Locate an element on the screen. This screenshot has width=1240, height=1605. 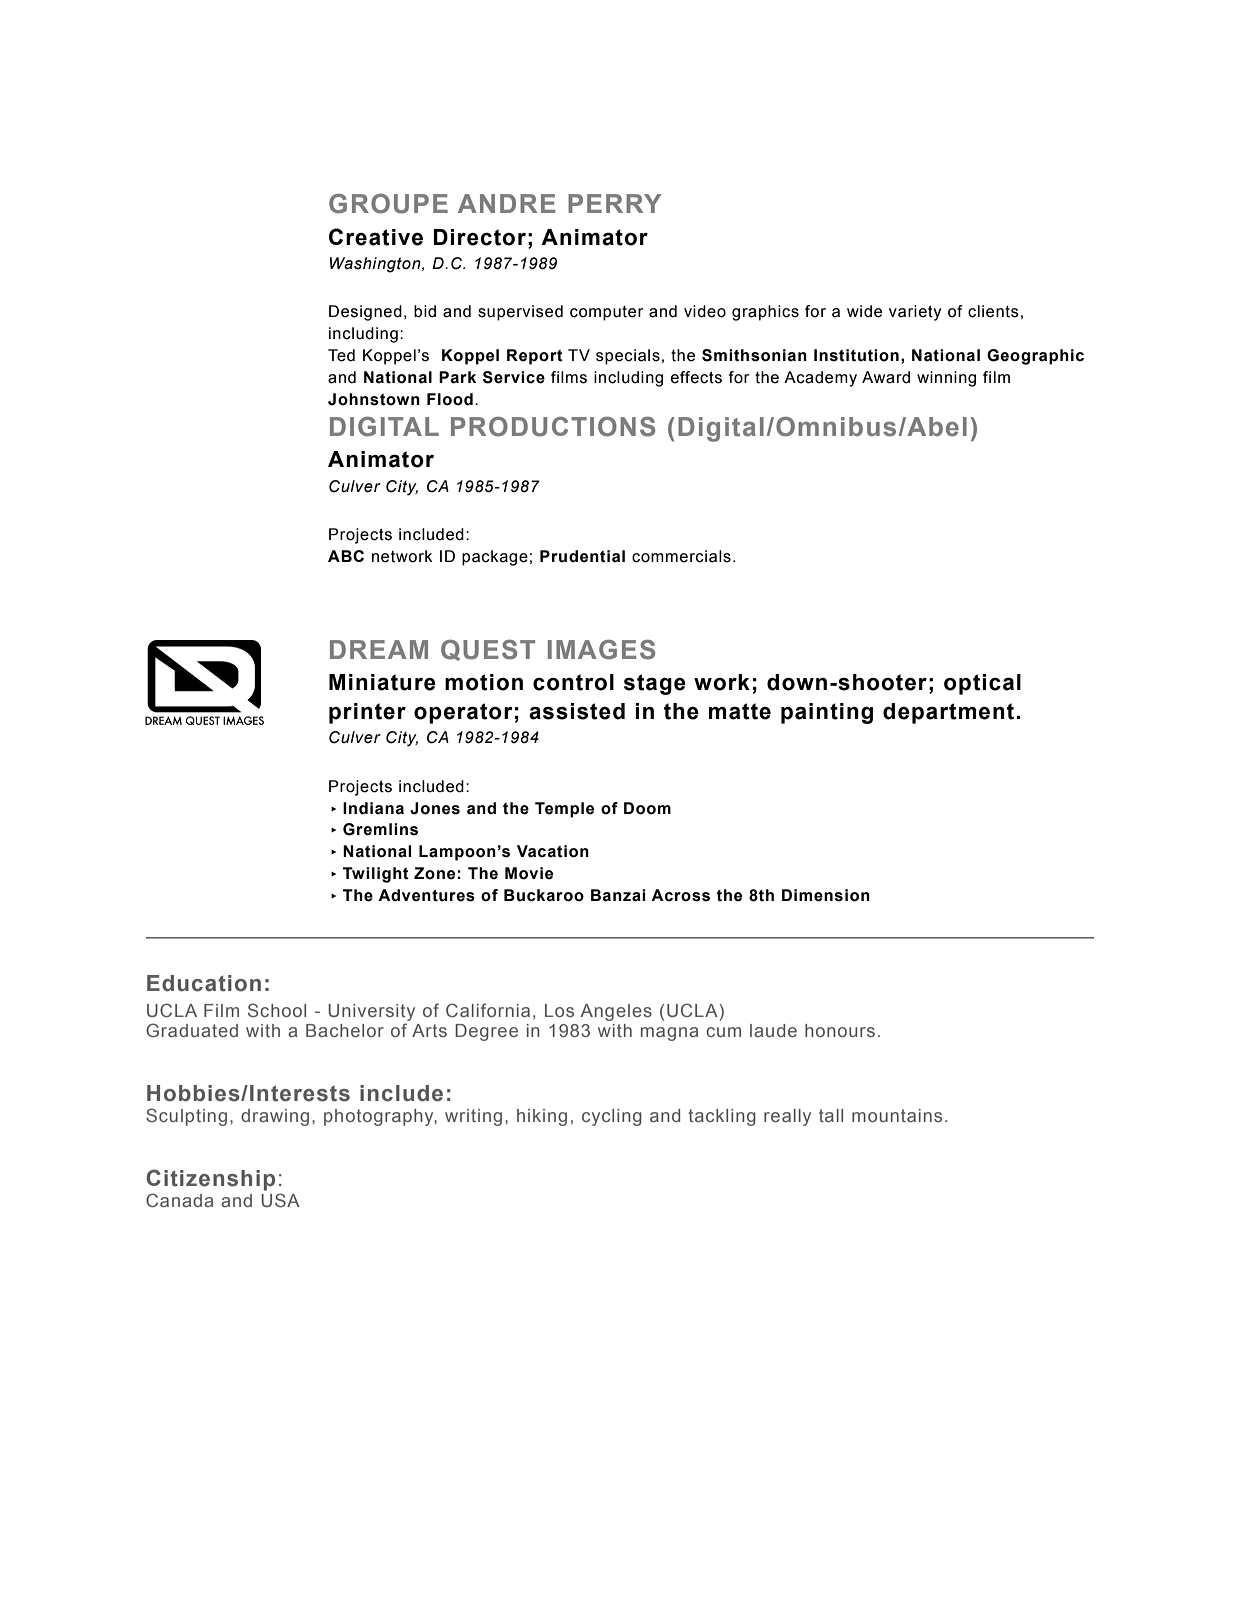
assisted is located at coordinates (577, 711).
